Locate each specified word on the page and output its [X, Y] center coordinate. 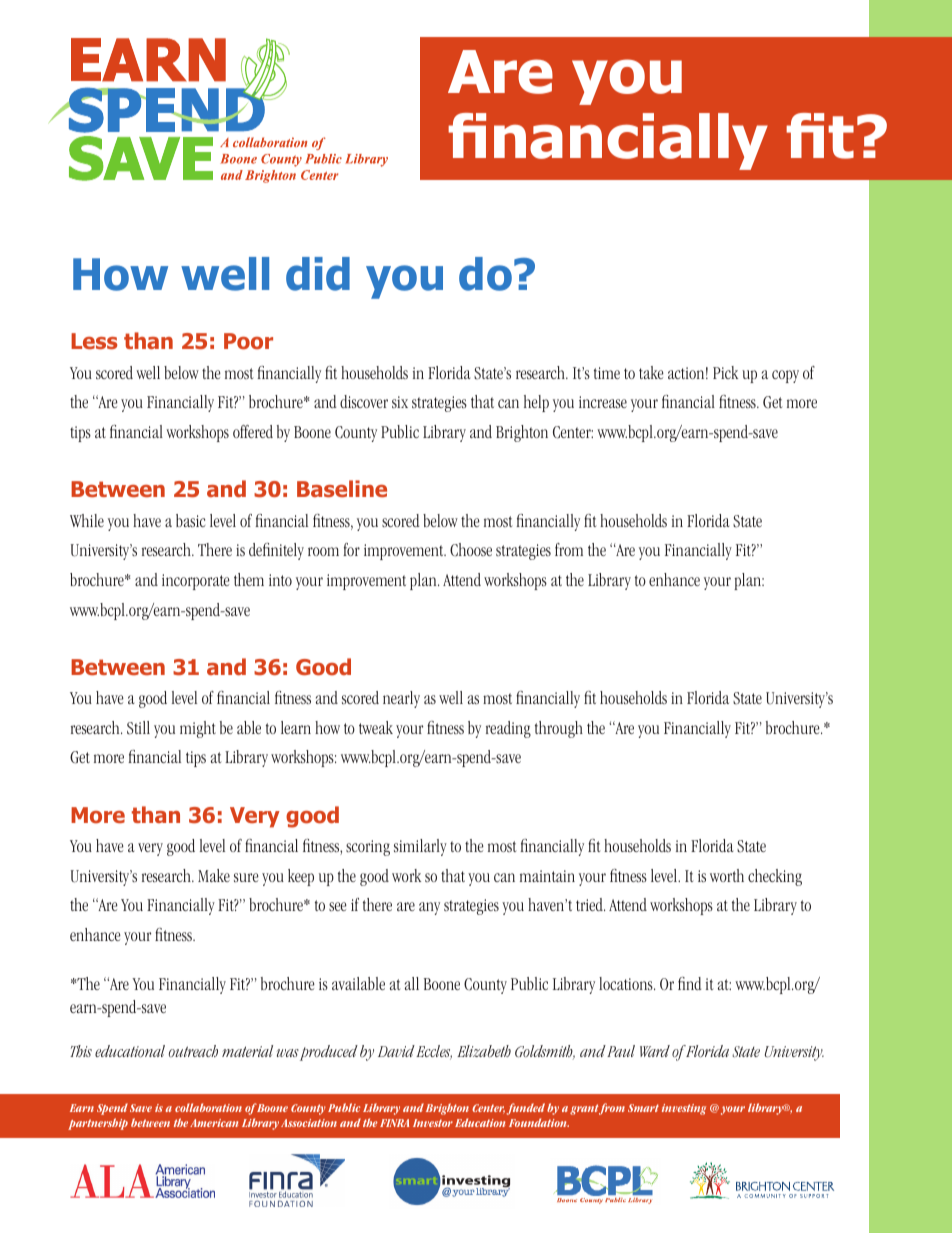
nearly [401, 699]
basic [190, 520]
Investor [433, 1123]
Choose [471, 550]
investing [684, 1109]
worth [727, 875]
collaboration [208, 1107]
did [318, 274]
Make [214, 875]
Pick [725, 372]
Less [94, 341]
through [559, 729]
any [429, 908]
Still [138, 728]
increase [603, 402]
